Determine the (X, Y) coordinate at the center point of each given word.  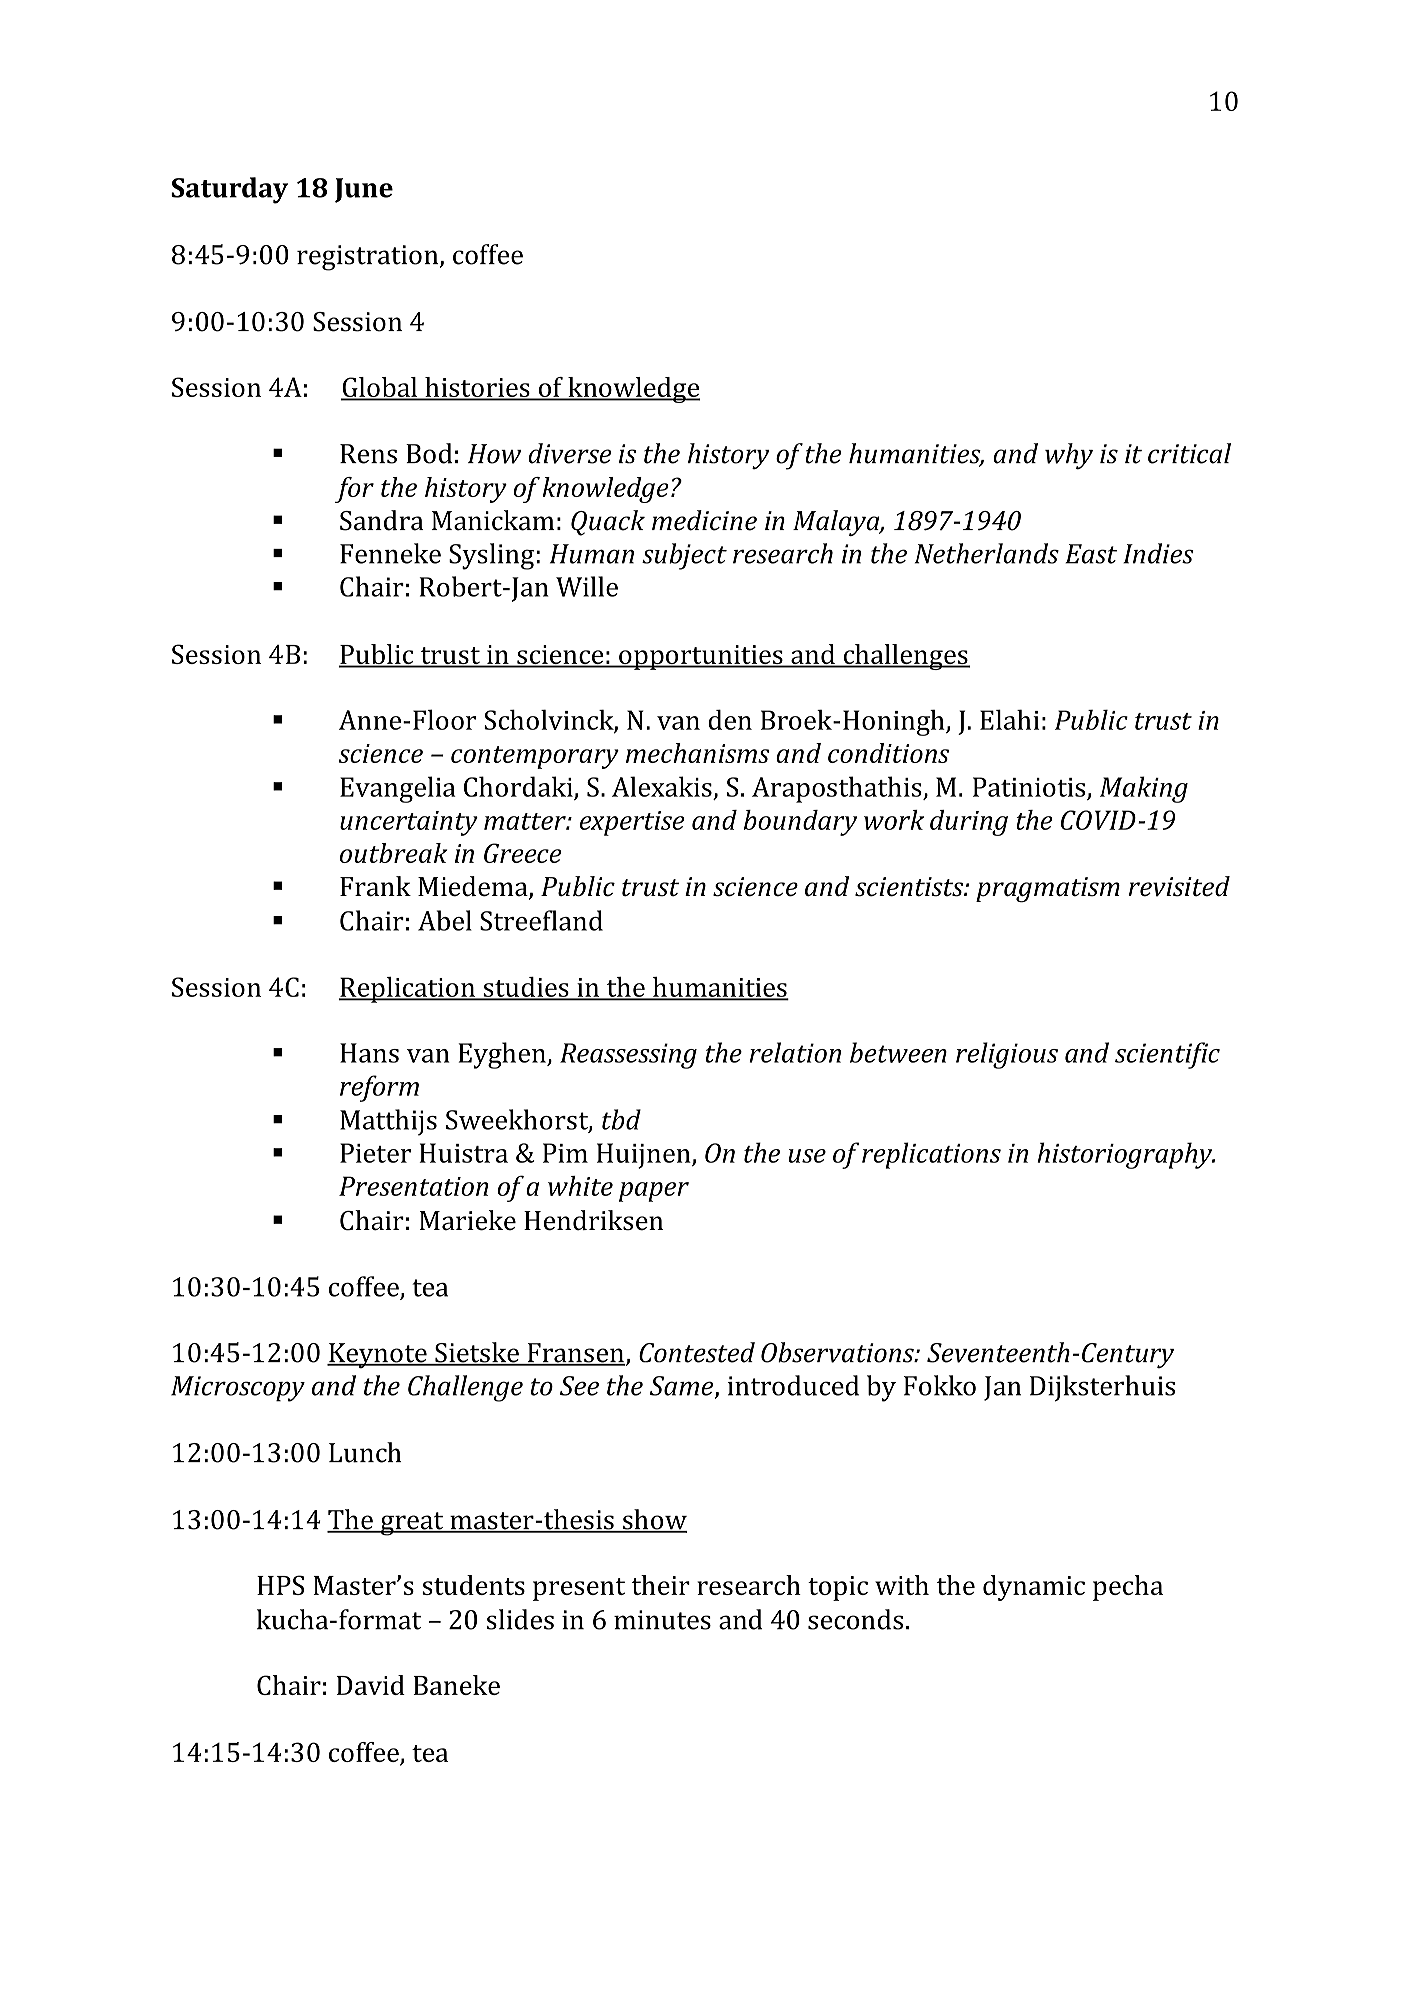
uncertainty (409, 823)
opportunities (701, 657)
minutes (662, 1620)
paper (654, 1192)
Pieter (375, 1153)
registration (369, 258)
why (1069, 456)
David (371, 1685)
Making (1144, 789)
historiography (1126, 1155)
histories (477, 388)
